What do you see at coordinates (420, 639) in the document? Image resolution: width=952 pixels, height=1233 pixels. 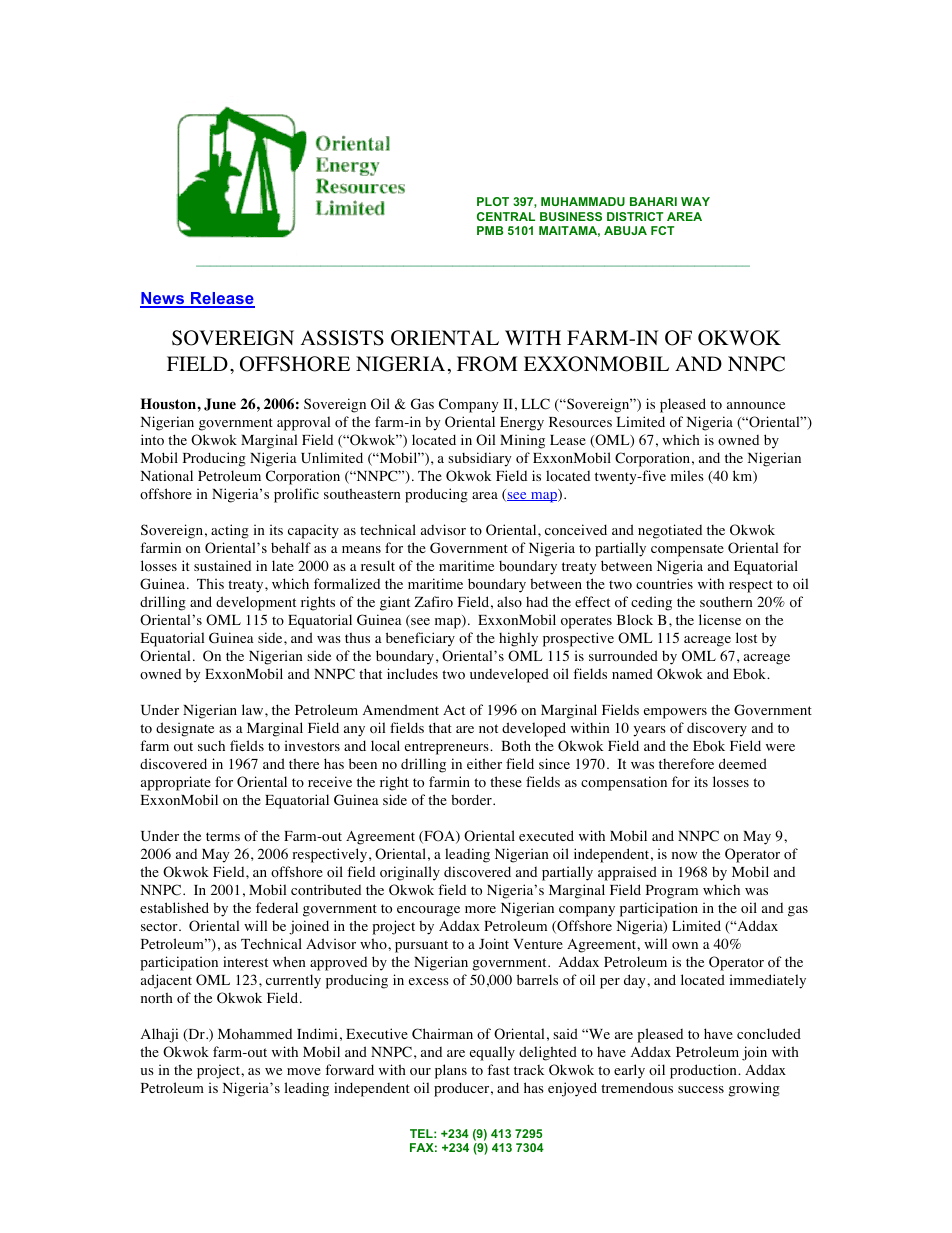 I see `beneficiary` at bounding box center [420, 639].
